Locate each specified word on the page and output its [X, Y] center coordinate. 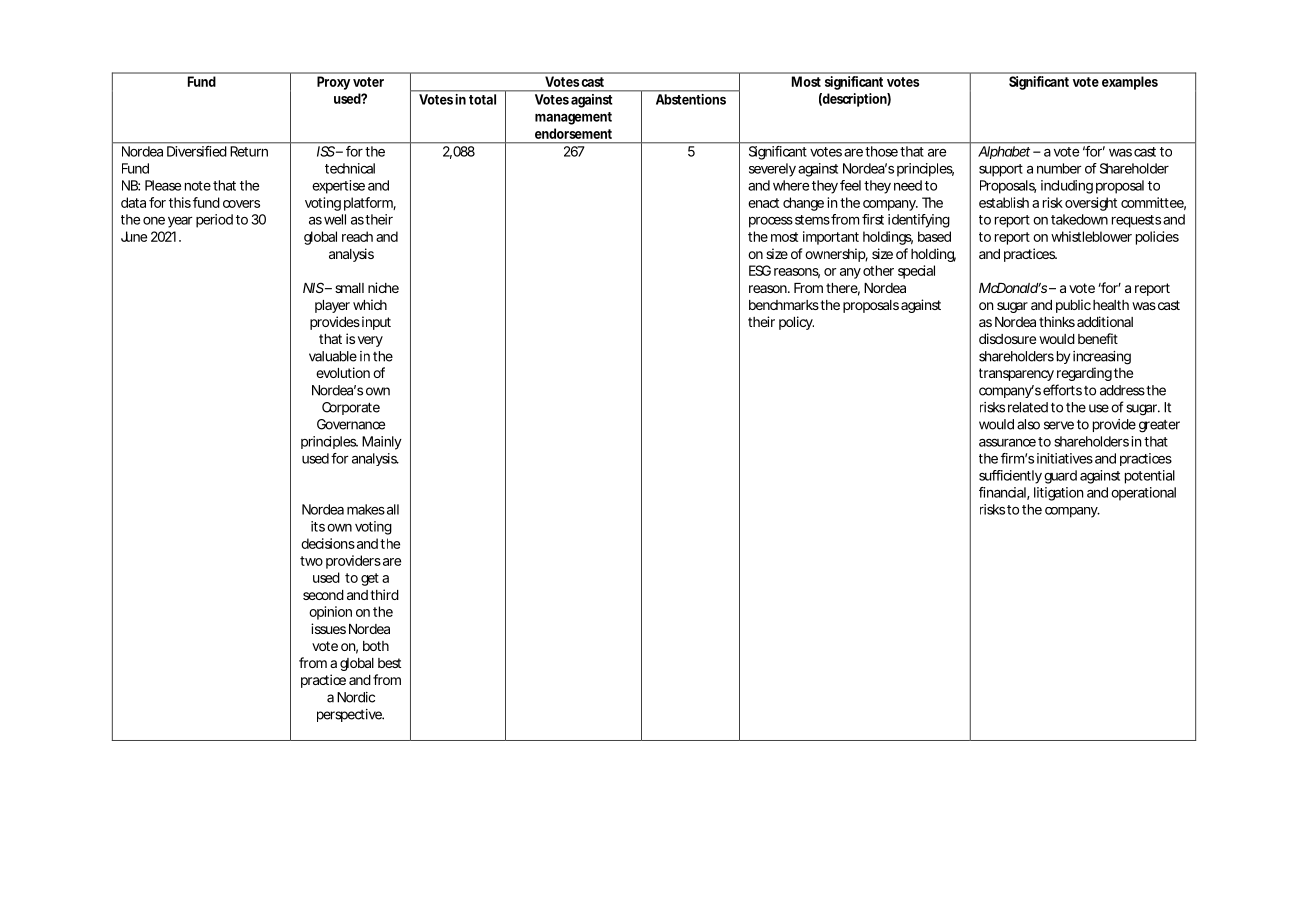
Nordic [356, 697]
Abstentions [691, 99]
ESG [760, 270]
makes [366, 509]
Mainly [382, 443]
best [389, 663]
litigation [1058, 494]
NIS [313, 287]
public [1073, 306]
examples [1130, 83]
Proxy [333, 83]
